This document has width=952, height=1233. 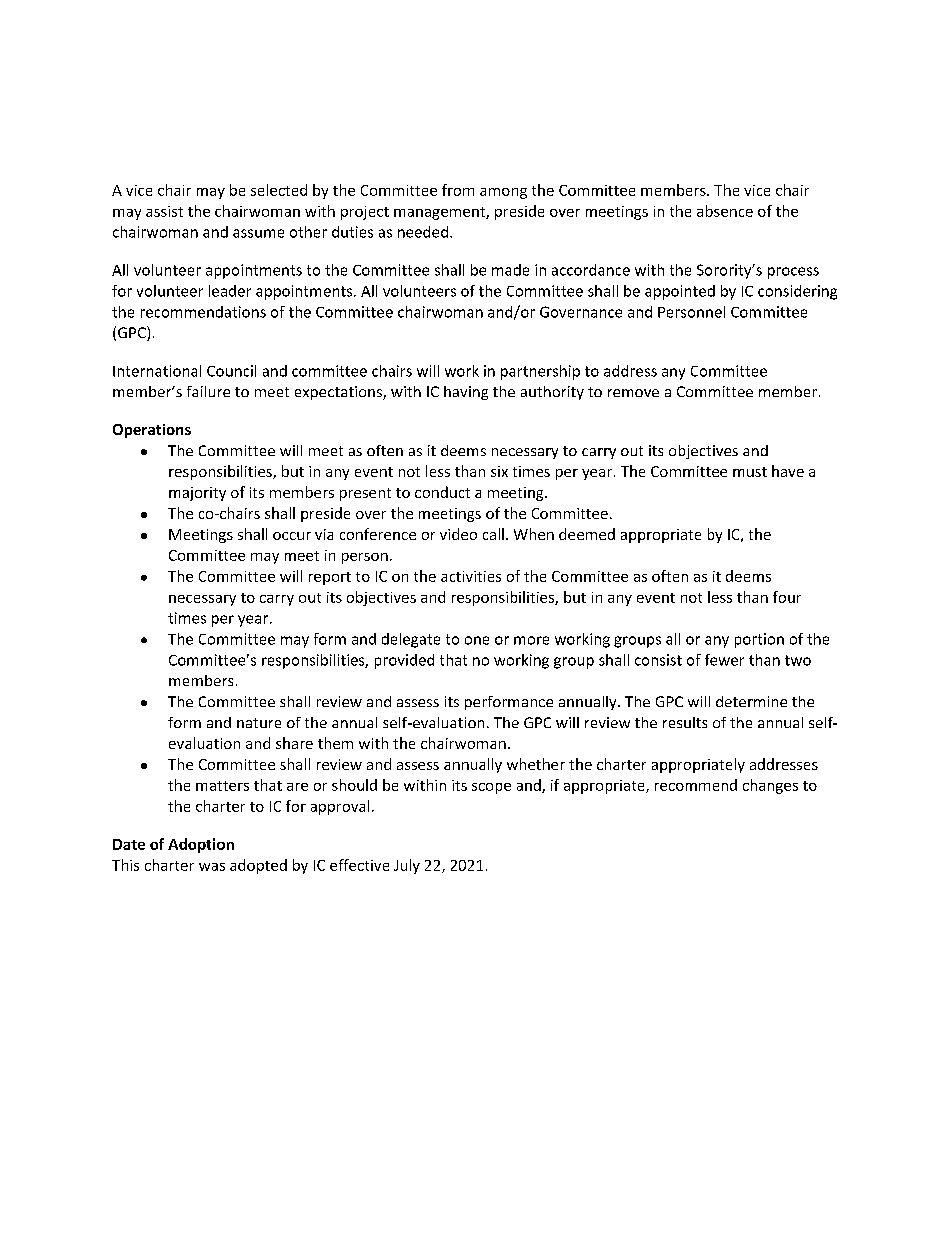 What do you see at coordinates (164, 211) in the document?
I see `assist` at bounding box center [164, 211].
